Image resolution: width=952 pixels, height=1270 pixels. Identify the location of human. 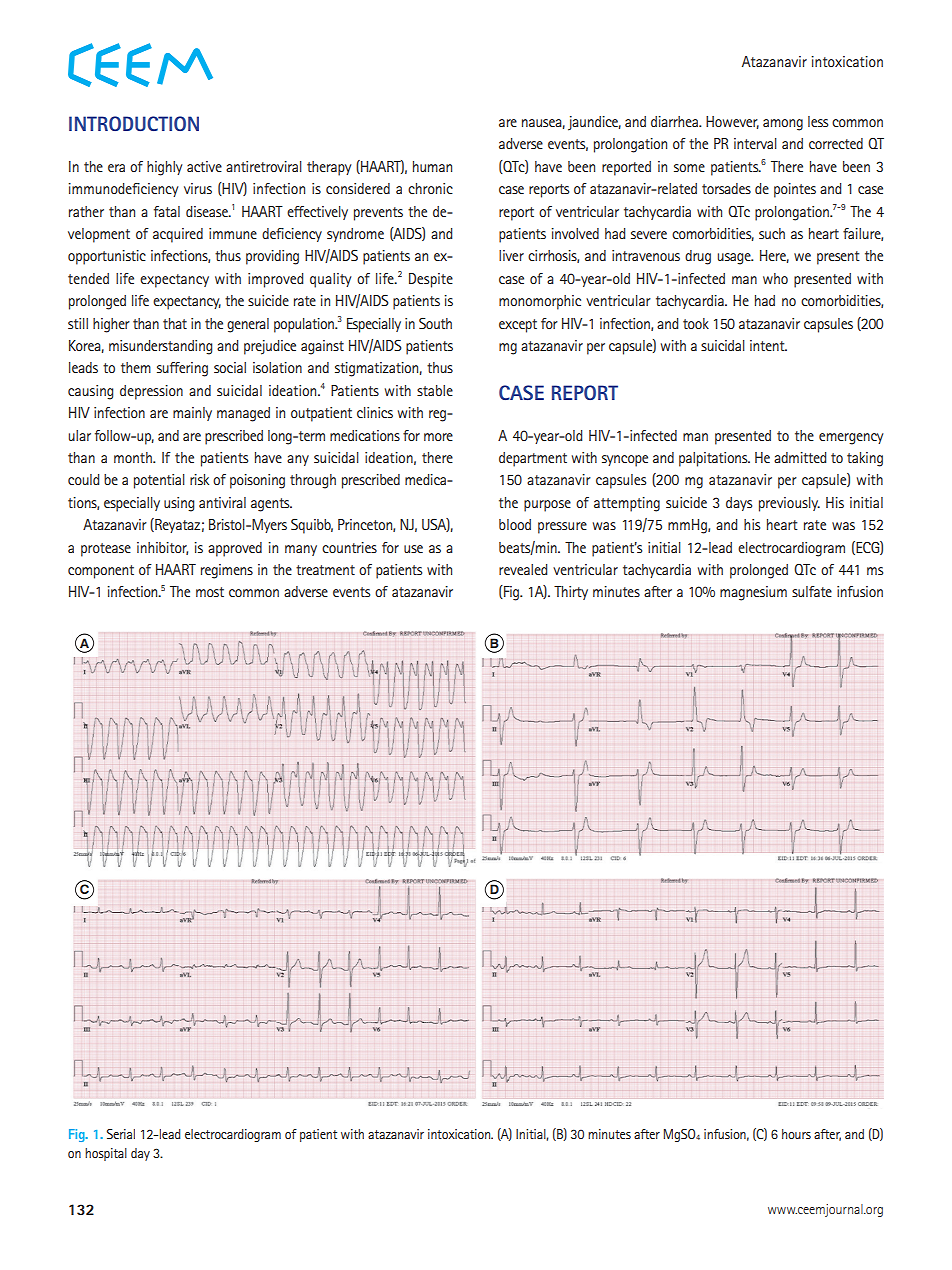
(432, 166).
